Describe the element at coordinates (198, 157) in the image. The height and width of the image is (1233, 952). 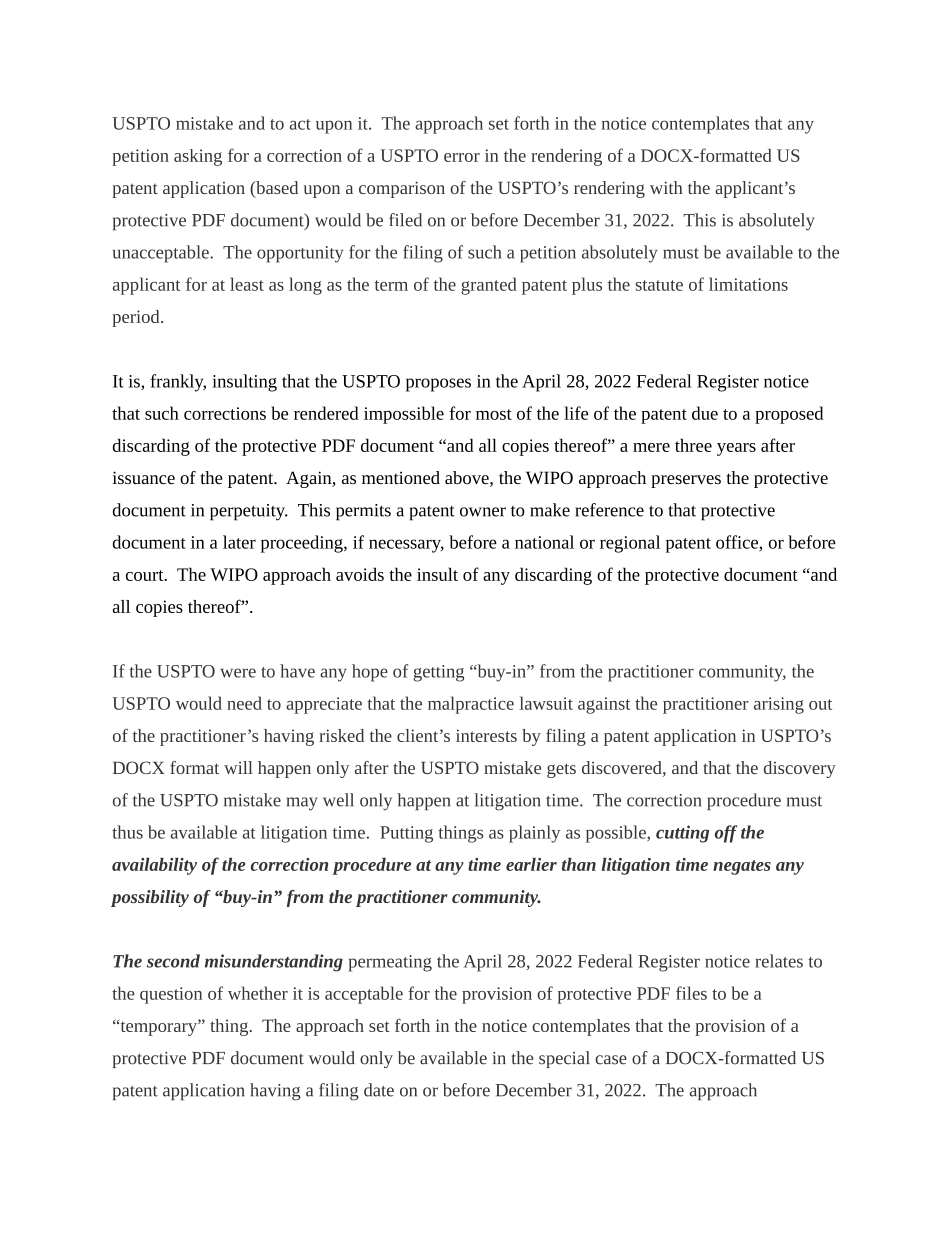
I see `asking` at that location.
